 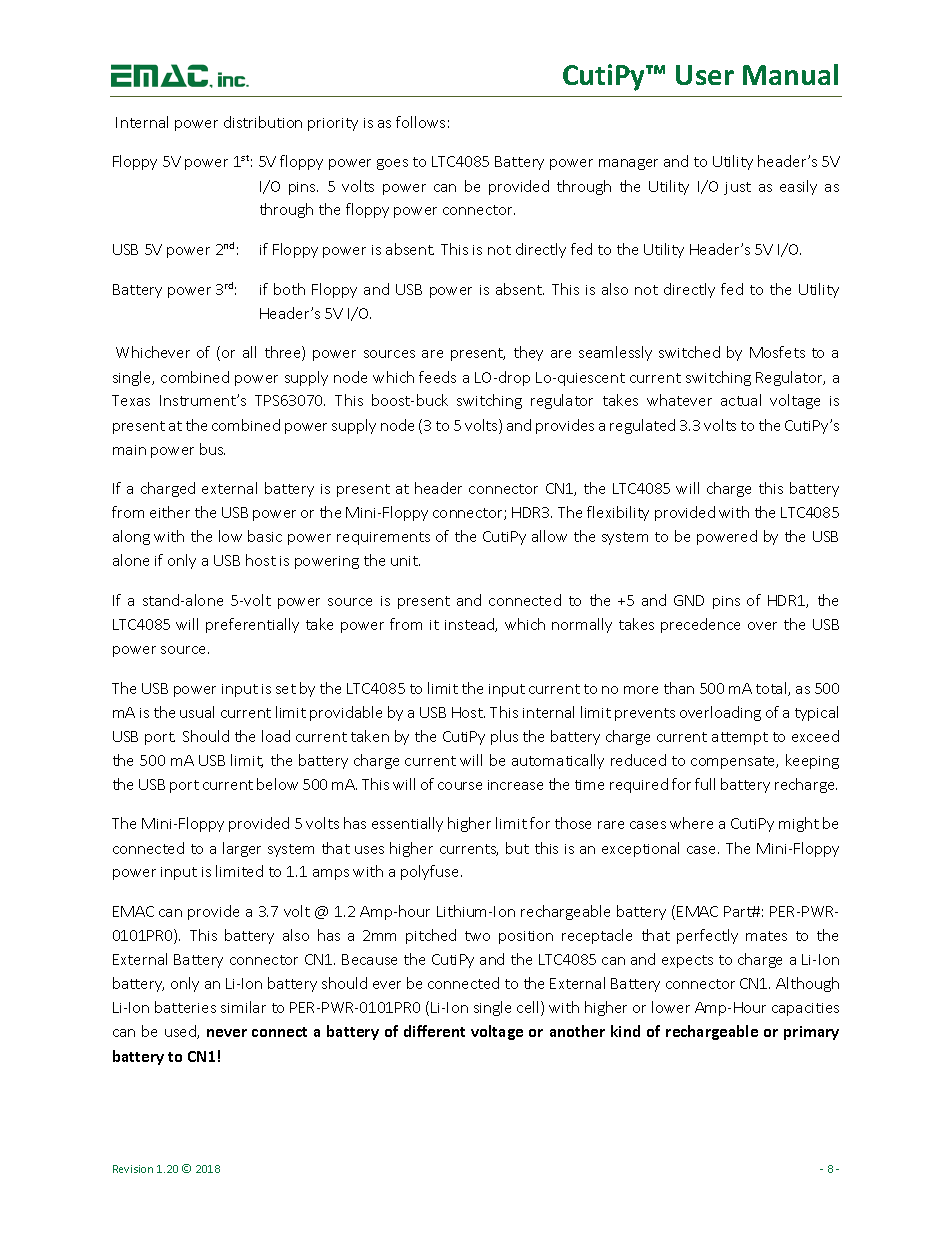 I want to click on primary, so click(x=811, y=1033).
